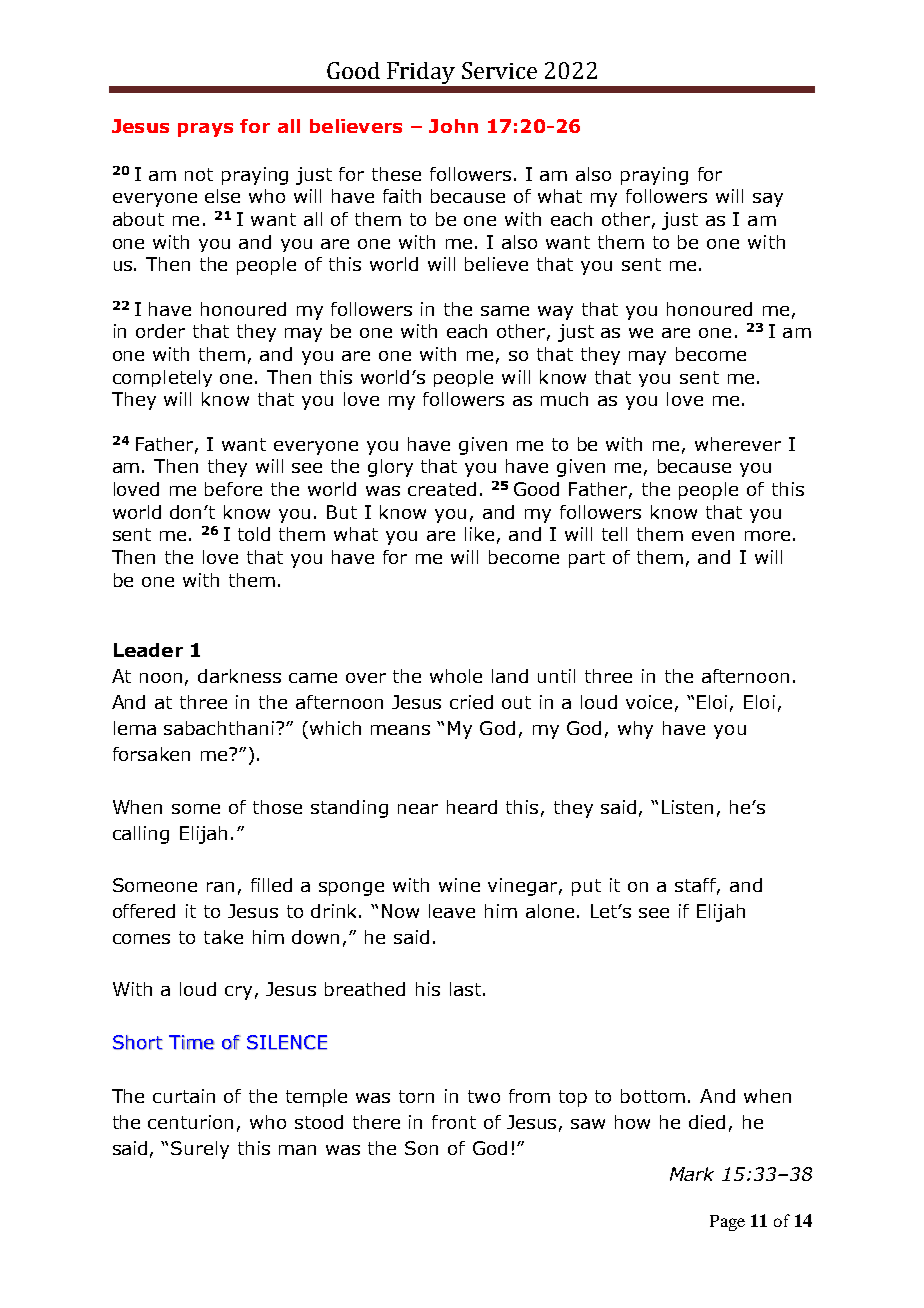 The image size is (924, 1308). What do you see at coordinates (768, 200) in the screenshot?
I see `say` at bounding box center [768, 200].
